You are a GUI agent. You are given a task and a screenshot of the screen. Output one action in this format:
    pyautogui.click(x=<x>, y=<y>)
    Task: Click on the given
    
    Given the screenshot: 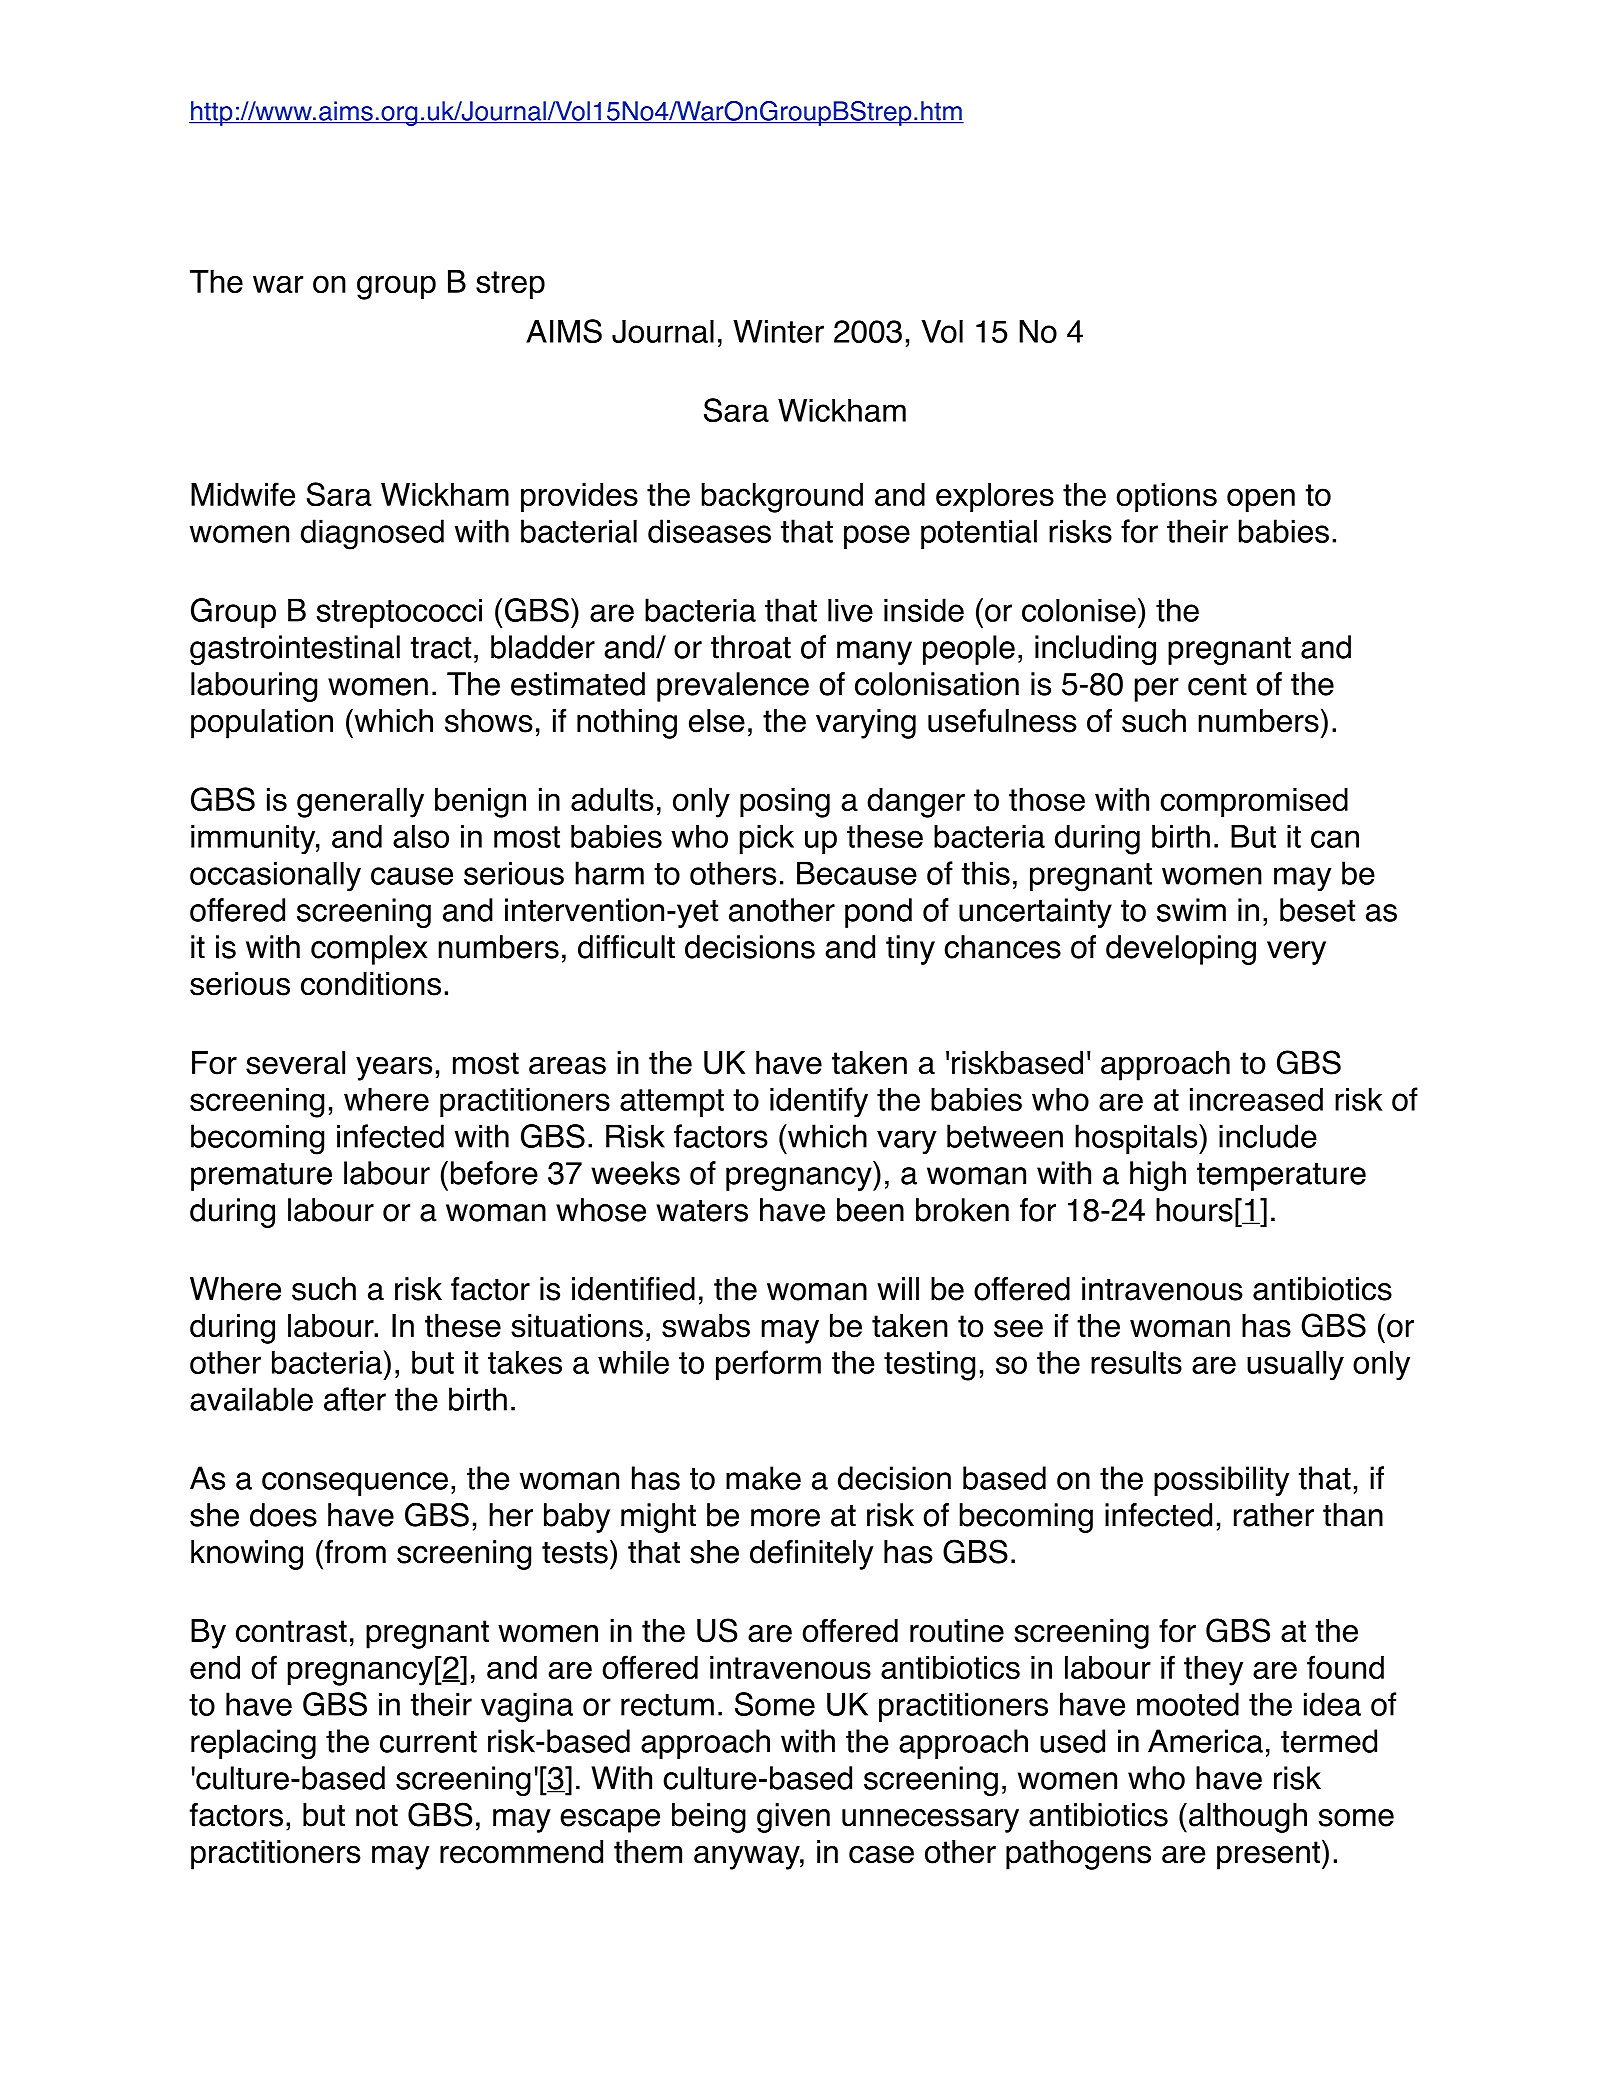 What is the action you would take?
    pyautogui.click(x=793, y=1818)
